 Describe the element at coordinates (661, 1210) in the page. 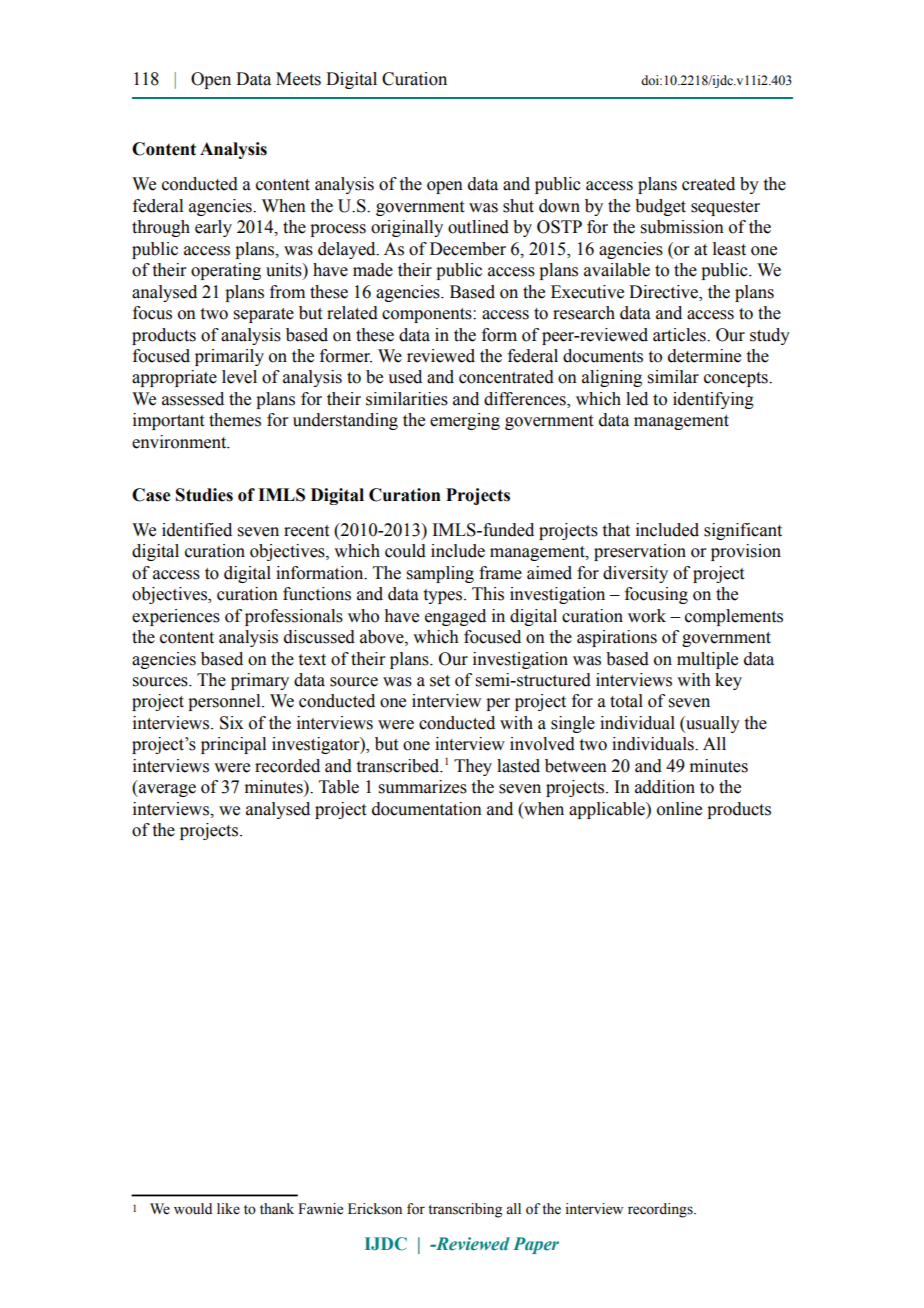

I see `recordings` at that location.
